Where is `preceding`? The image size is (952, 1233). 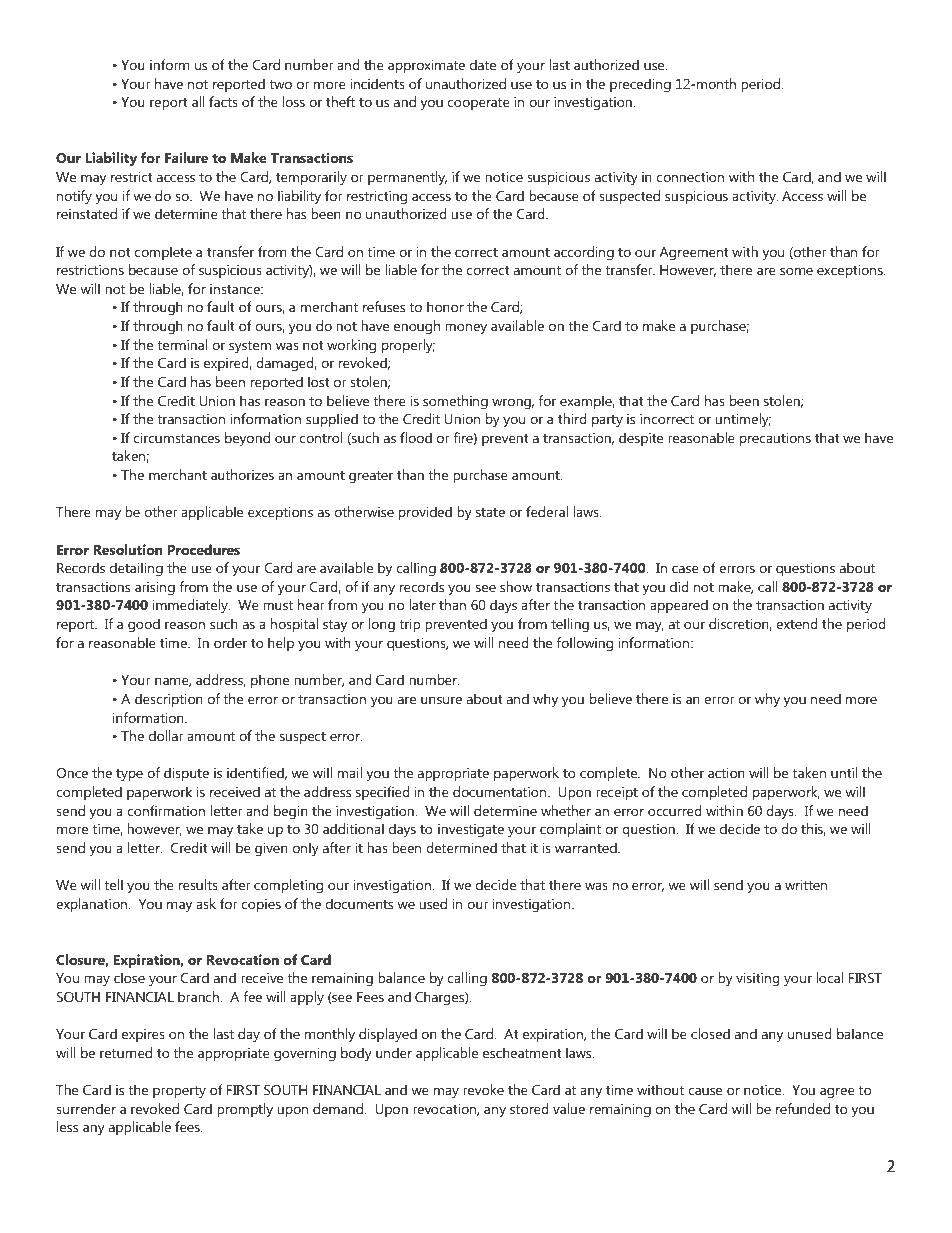
preceding is located at coordinates (640, 85).
